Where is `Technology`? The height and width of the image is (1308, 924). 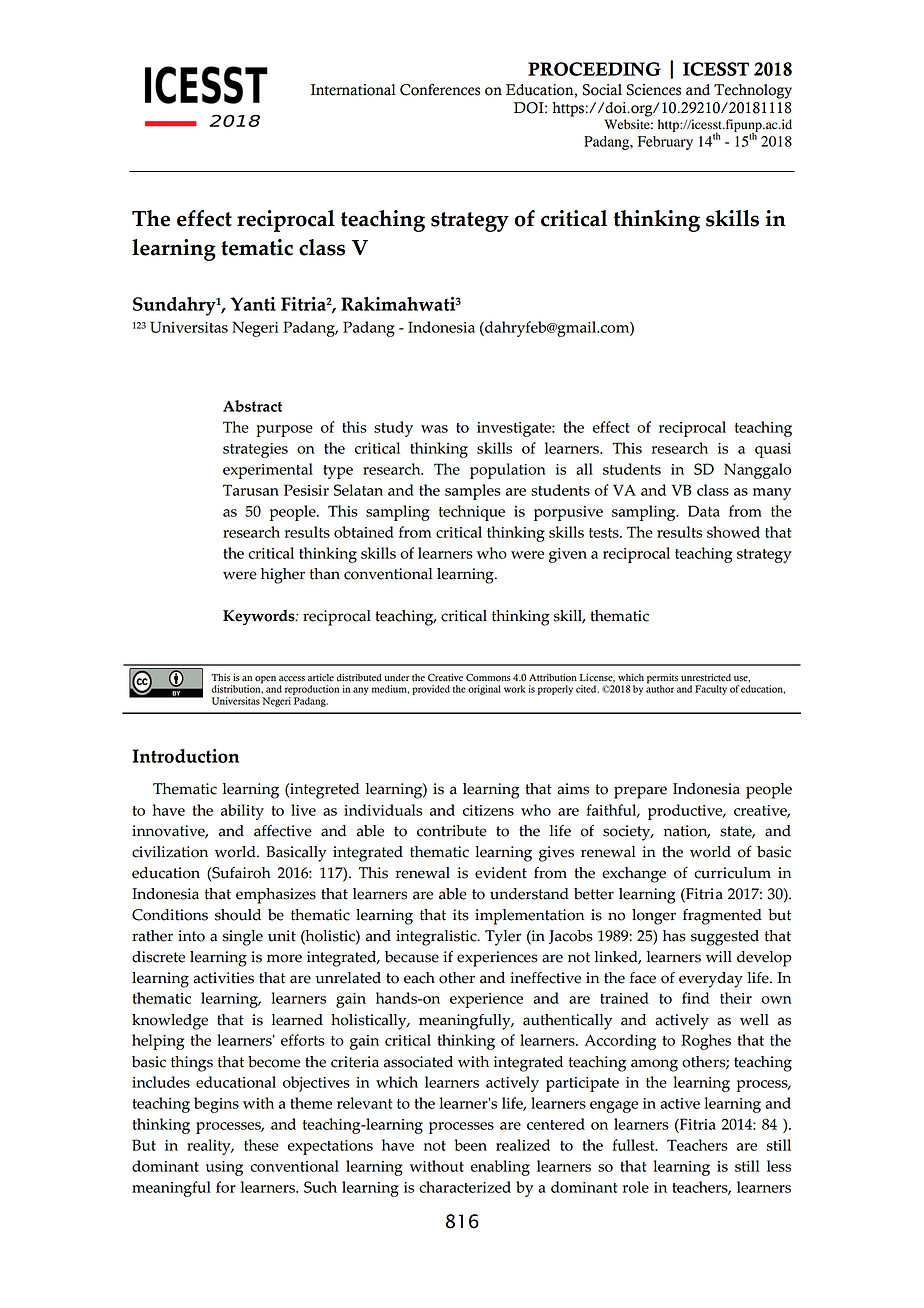 Technology is located at coordinates (753, 91).
